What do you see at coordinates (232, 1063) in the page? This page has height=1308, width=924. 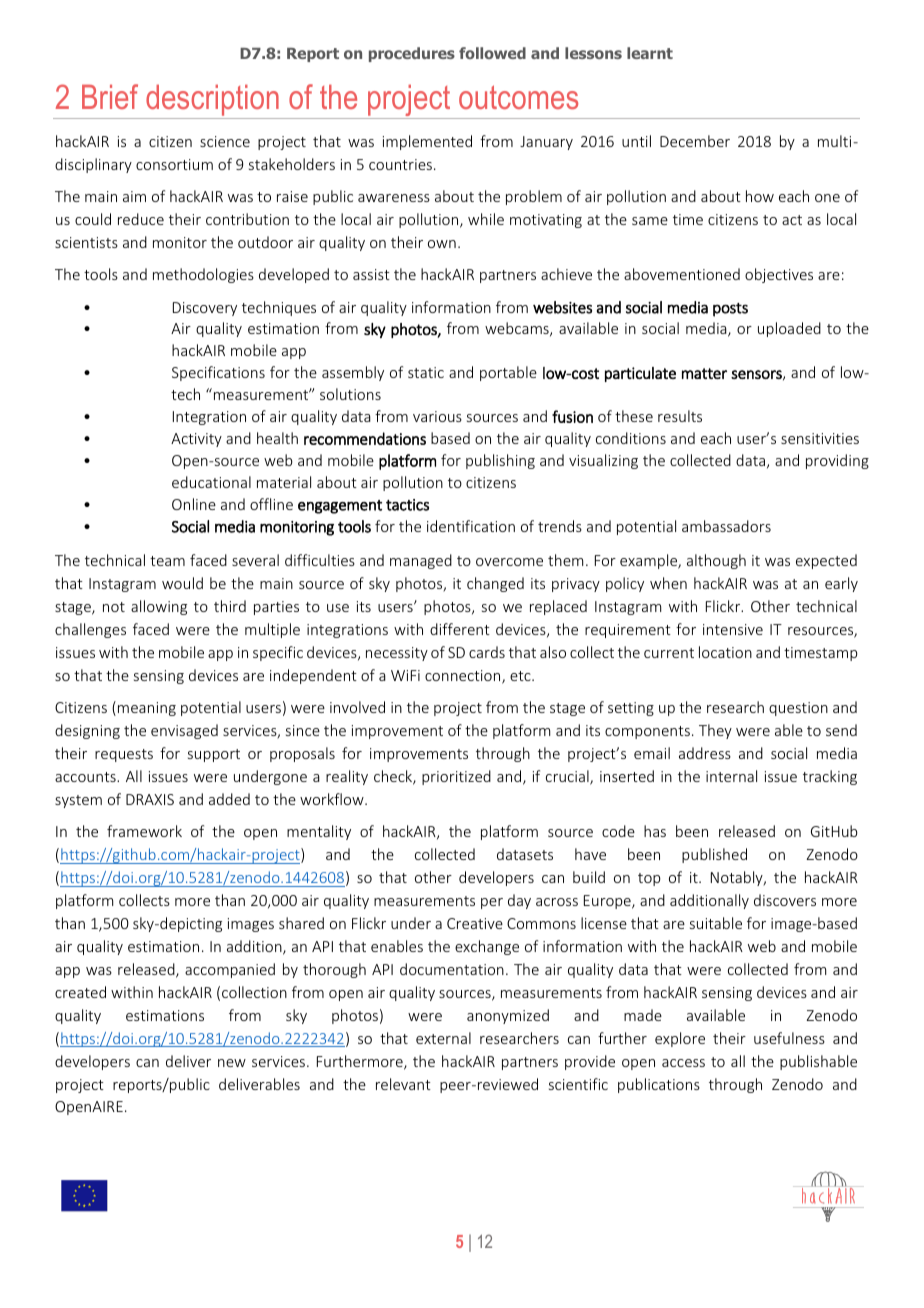 I see `new` at bounding box center [232, 1063].
